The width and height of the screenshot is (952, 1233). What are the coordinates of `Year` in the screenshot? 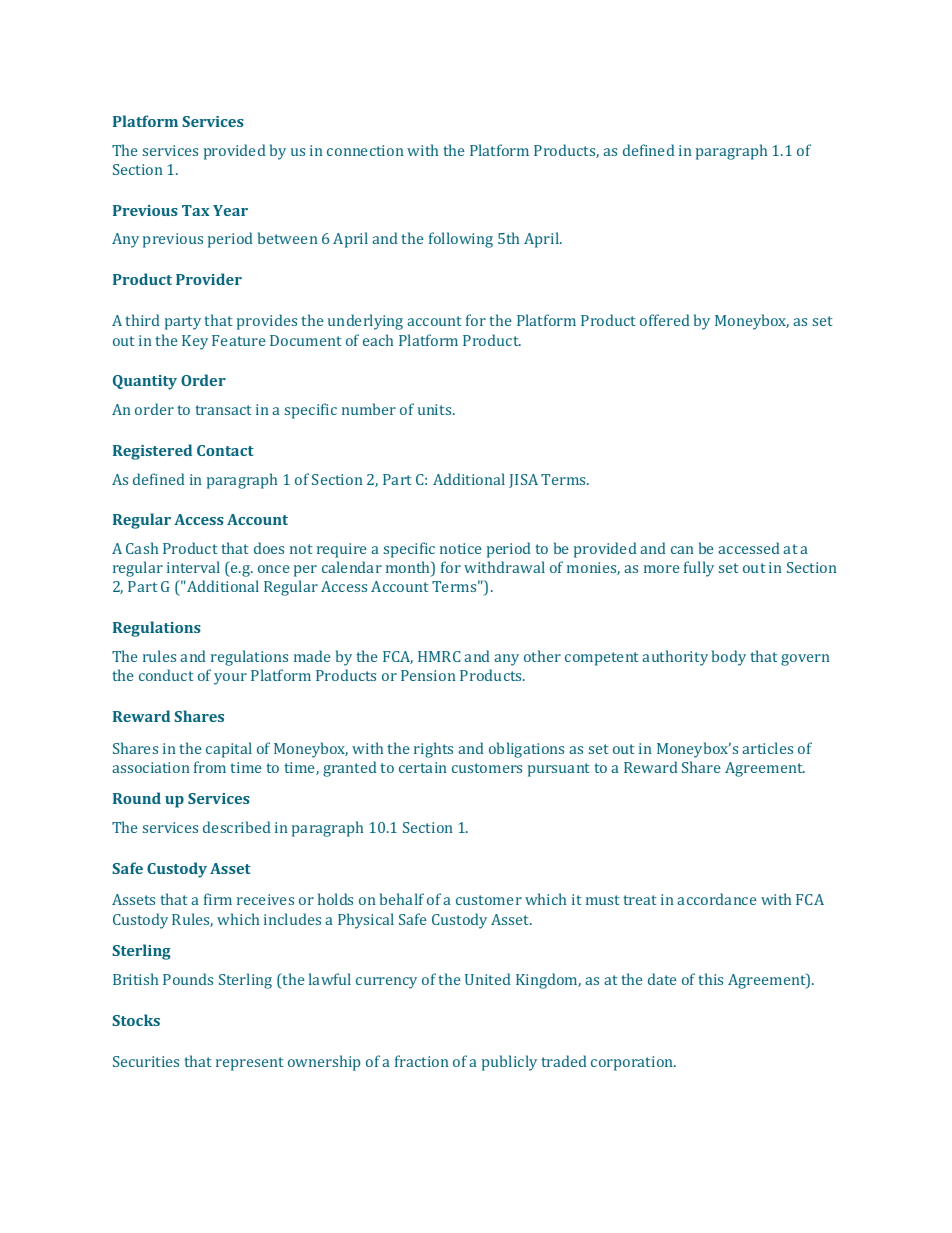 It's located at (230, 210).
